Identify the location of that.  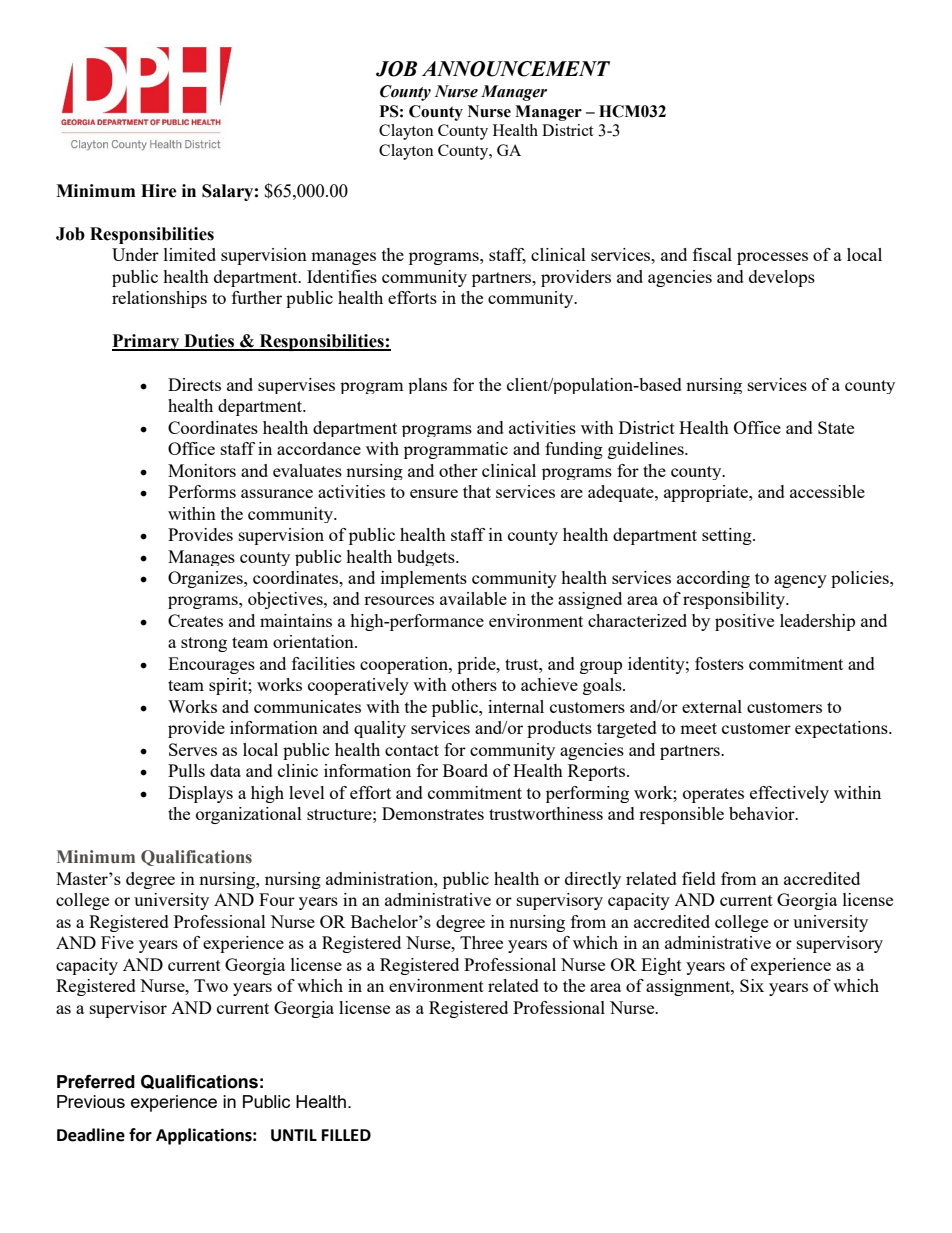
(477, 491).
